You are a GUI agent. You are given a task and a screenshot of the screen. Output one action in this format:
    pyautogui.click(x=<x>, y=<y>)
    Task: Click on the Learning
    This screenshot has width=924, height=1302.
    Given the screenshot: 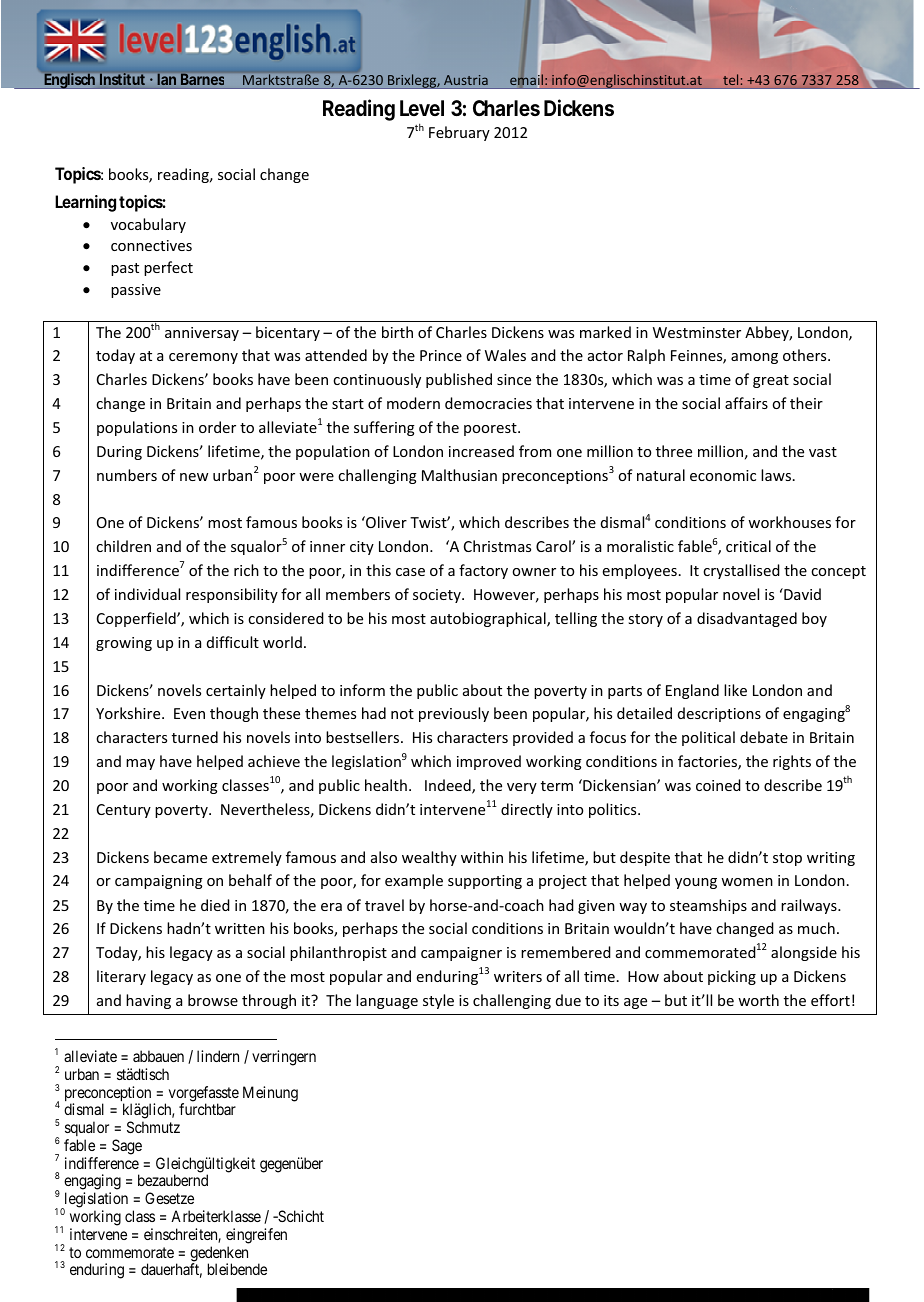 What is the action you would take?
    pyautogui.click(x=85, y=203)
